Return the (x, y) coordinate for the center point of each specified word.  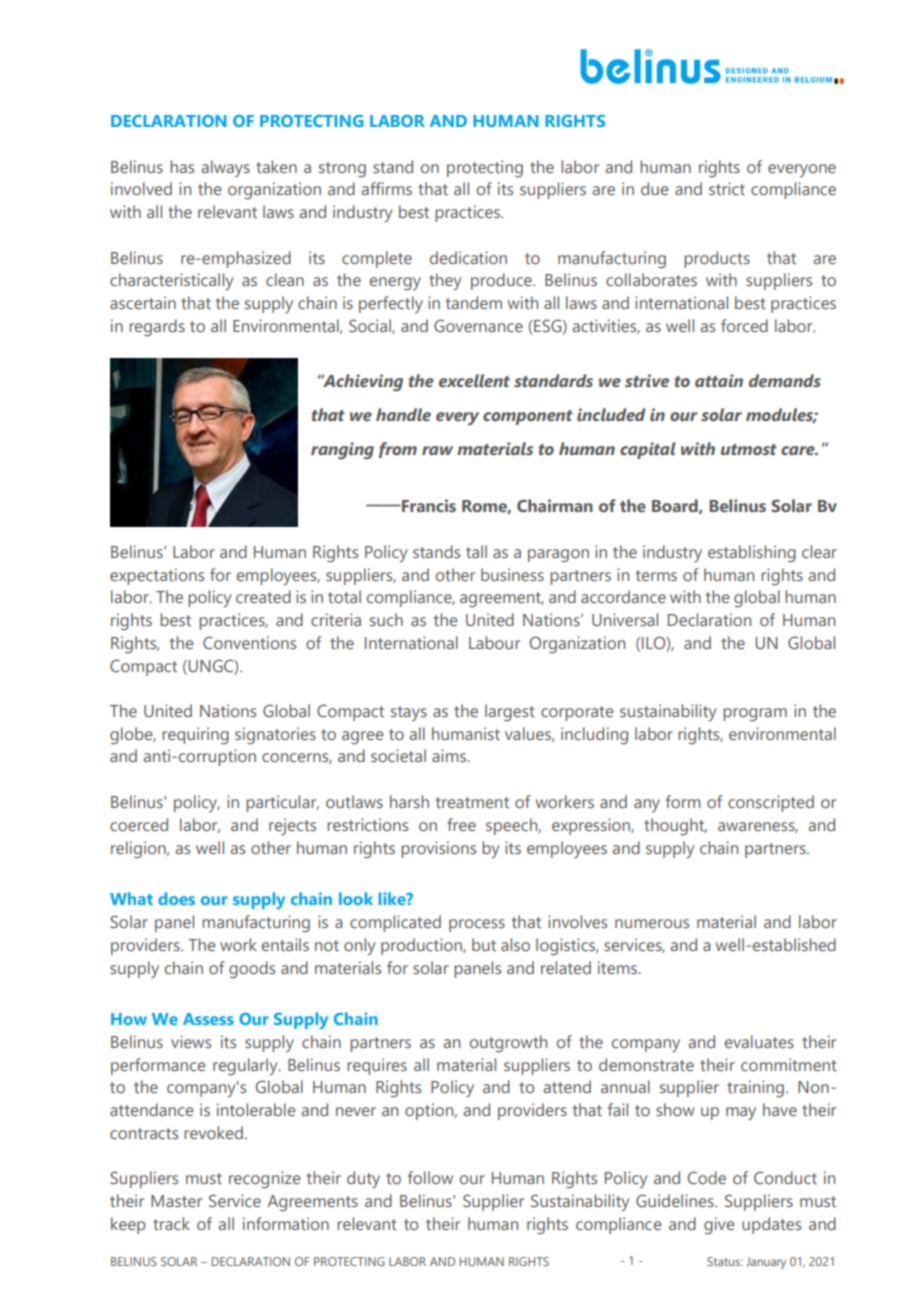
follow (430, 1177)
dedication (468, 257)
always (225, 168)
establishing (752, 554)
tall (476, 551)
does (176, 898)
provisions (438, 849)
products (717, 259)
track (171, 1223)
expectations (157, 576)
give (719, 1226)
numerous (652, 923)
